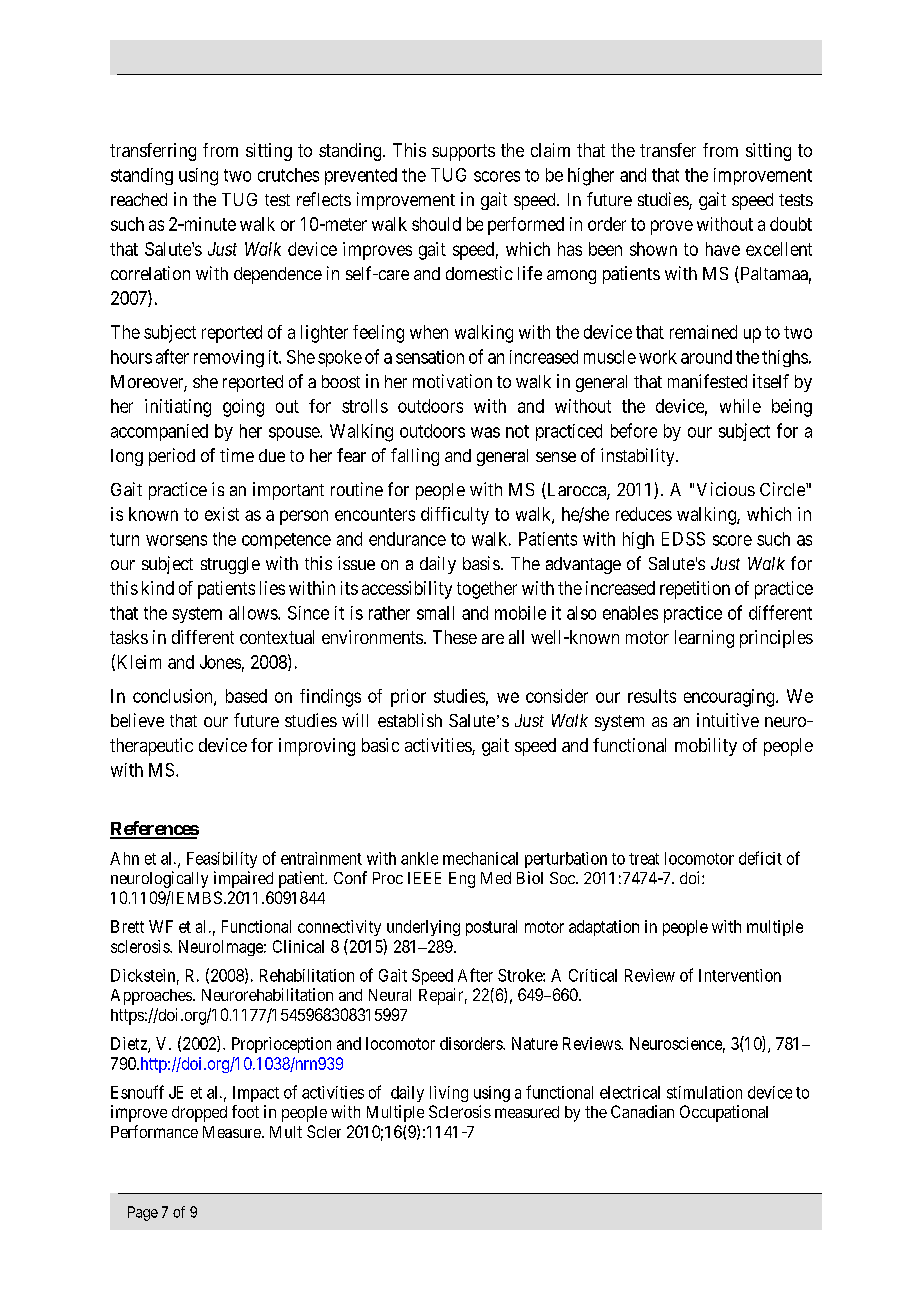 This page has width=924, height=1308. What do you see at coordinates (724, 1113) in the page?
I see `Occupational` at bounding box center [724, 1113].
